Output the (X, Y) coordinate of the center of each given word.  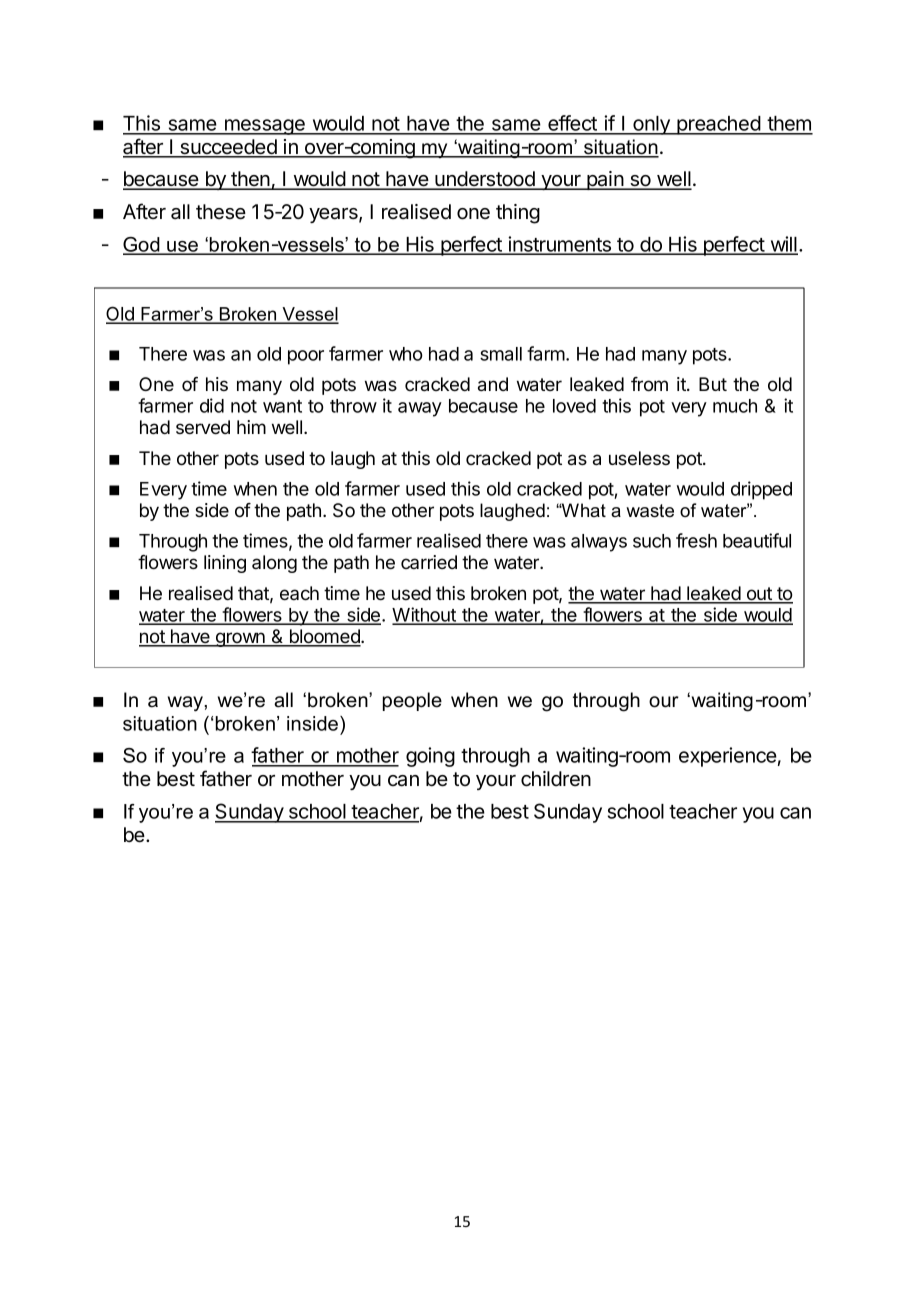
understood (485, 180)
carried (429, 562)
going (430, 757)
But (713, 384)
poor (306, 357)
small (501, 354)
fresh (696, 540)
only (651, 125)
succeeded (228, 148)
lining (225, 564)
